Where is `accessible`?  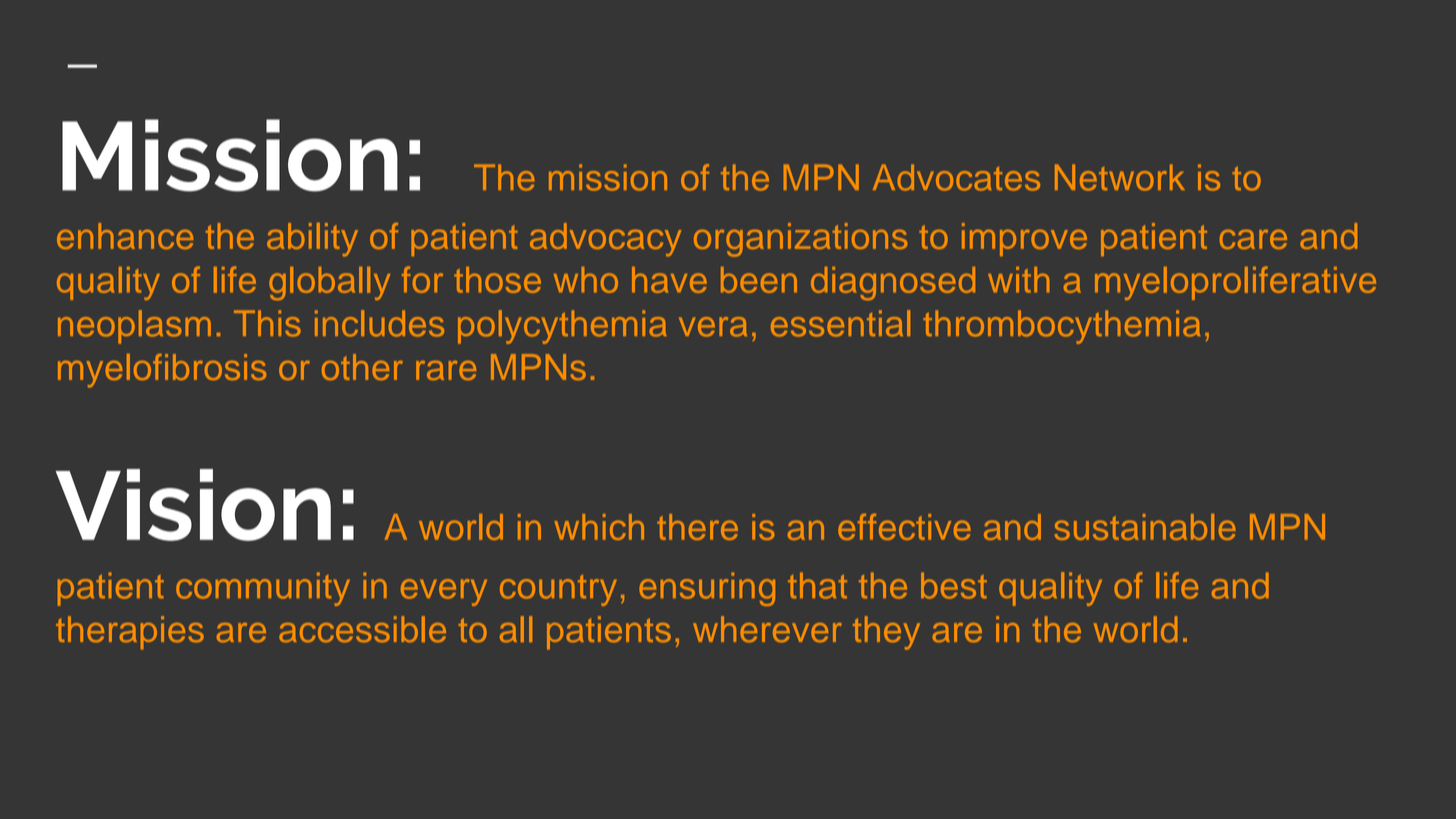 accessible is located at coordinates (362, 629).
